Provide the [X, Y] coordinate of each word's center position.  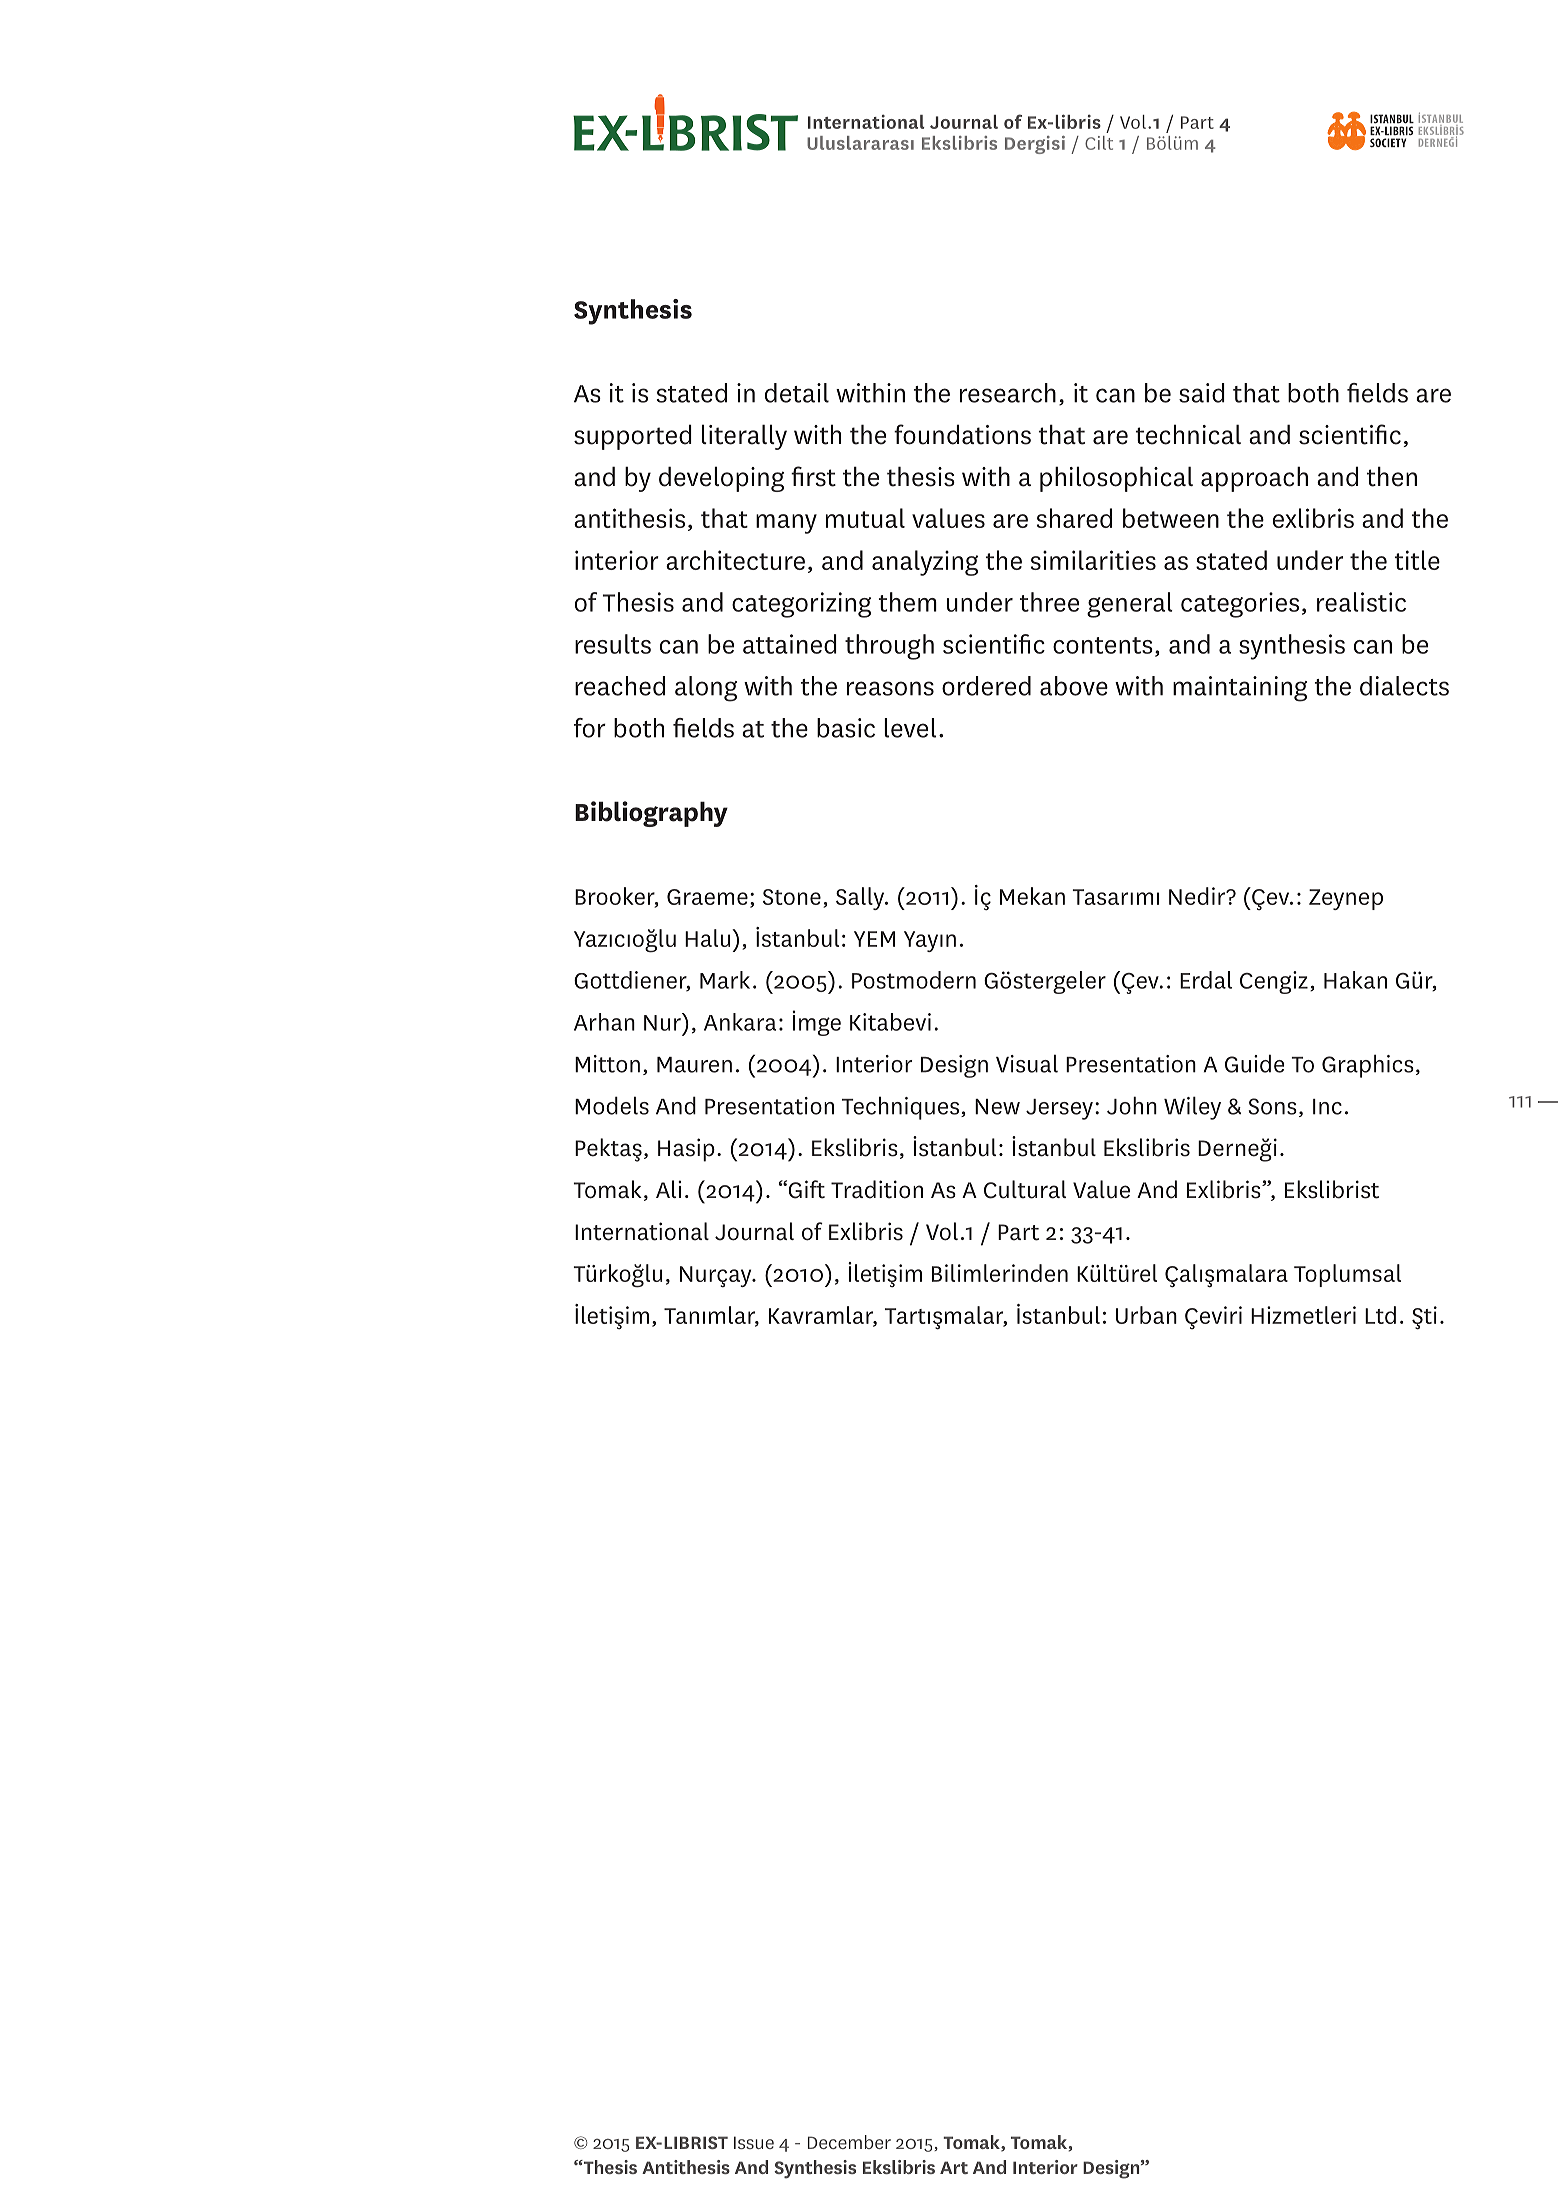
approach [1254, 479]
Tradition [877, 1189]
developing [721, 479]
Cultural [1025, 1189]
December [849, 2142]
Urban [1146, 1315]
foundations [962, 434]
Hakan [1355, 980]
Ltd [1380, 1315]
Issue [754, 2142]
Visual [1027, 1063]
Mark [725, 980]
